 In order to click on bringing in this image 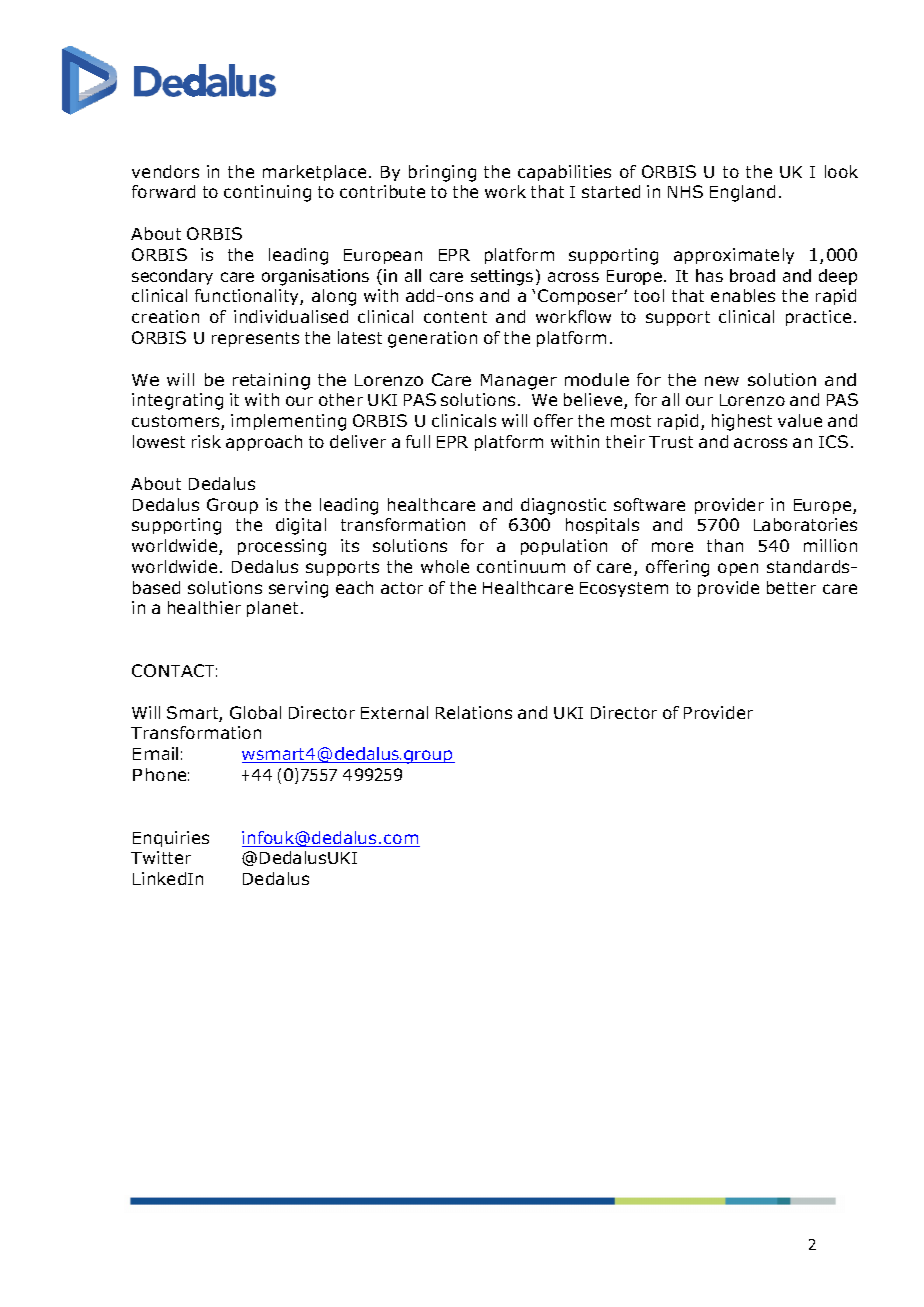, I will do `click(442, 173)`.
